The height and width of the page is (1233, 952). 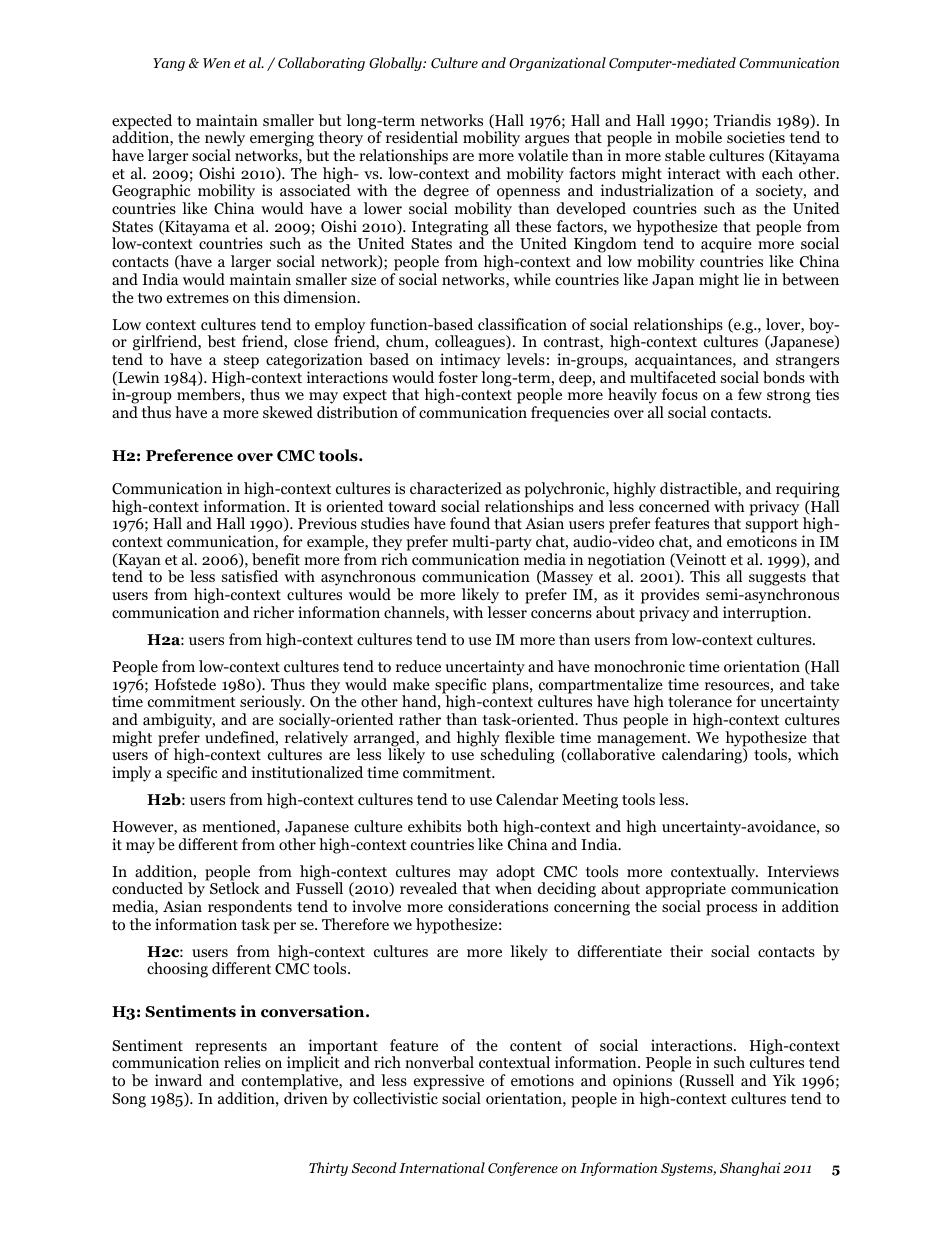 I want to click on found, so click(x=470, y=523).
